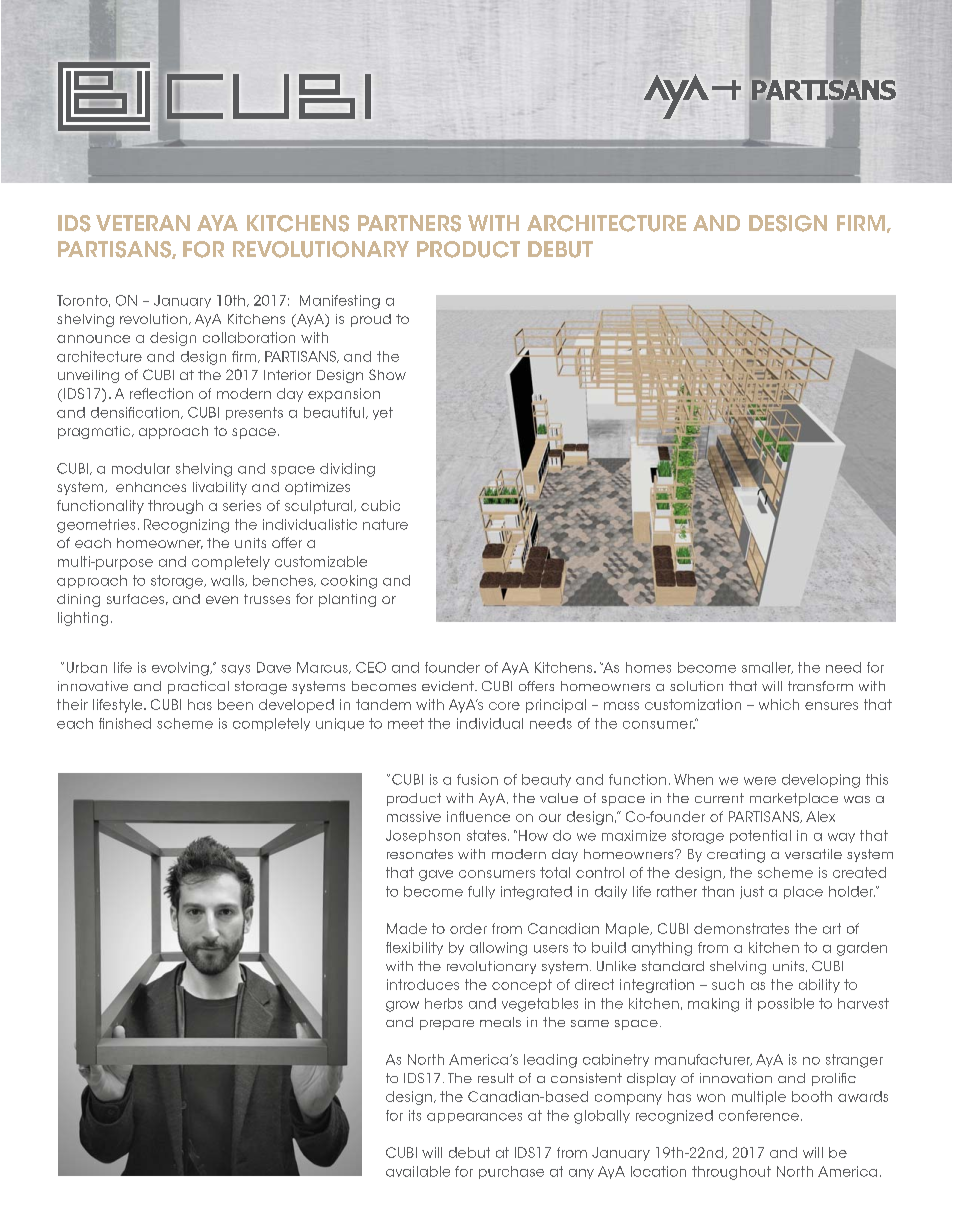 Image resolution: width=953 pixels, height=1232 pixels. What do you see at coordinates (125, 723) in the screenshot?
I see `finished` at bounding box center [125, 723].
